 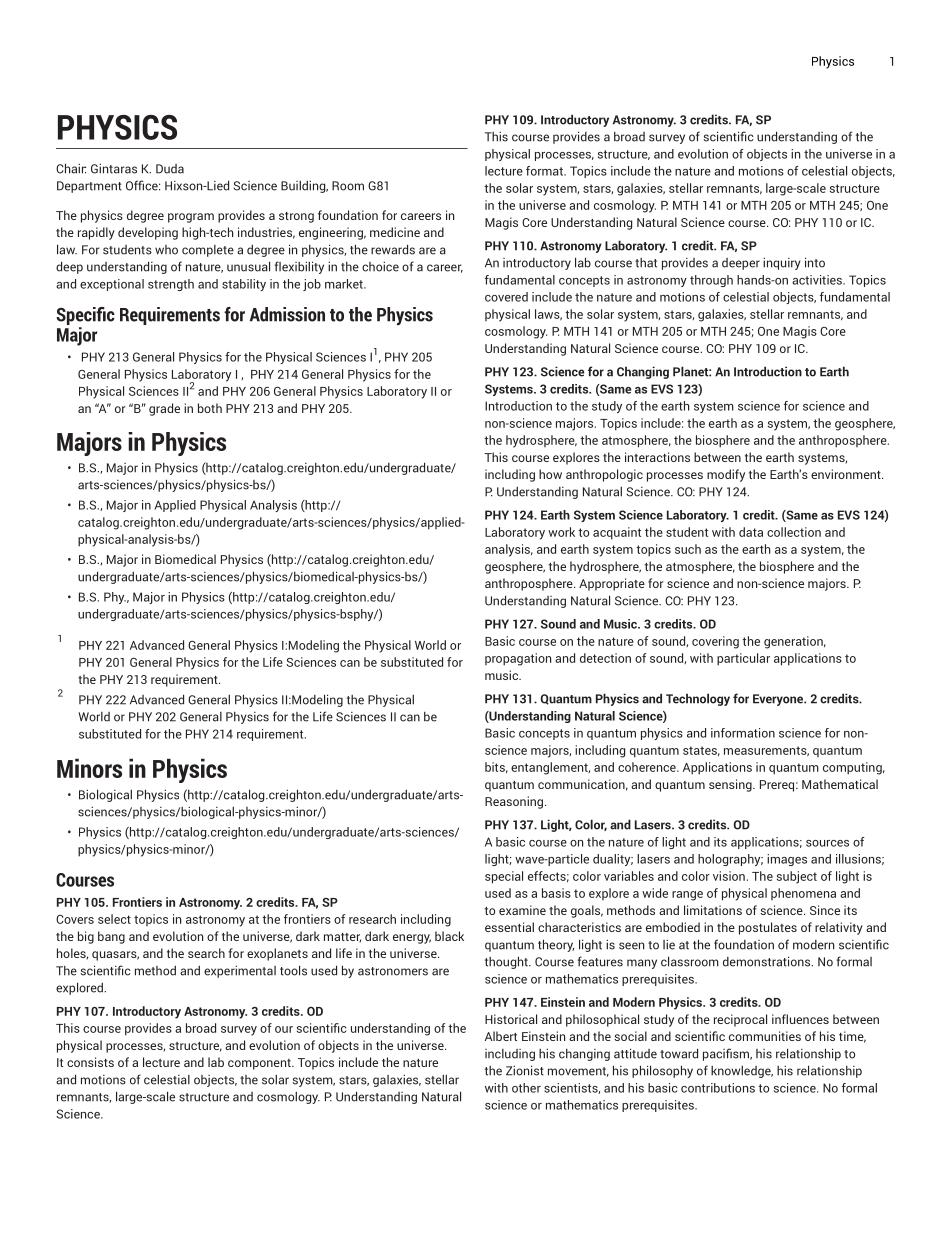 What do you see at coordinates (726, 475) in the document?
I see `modify` at bounding box center [726, 475].
